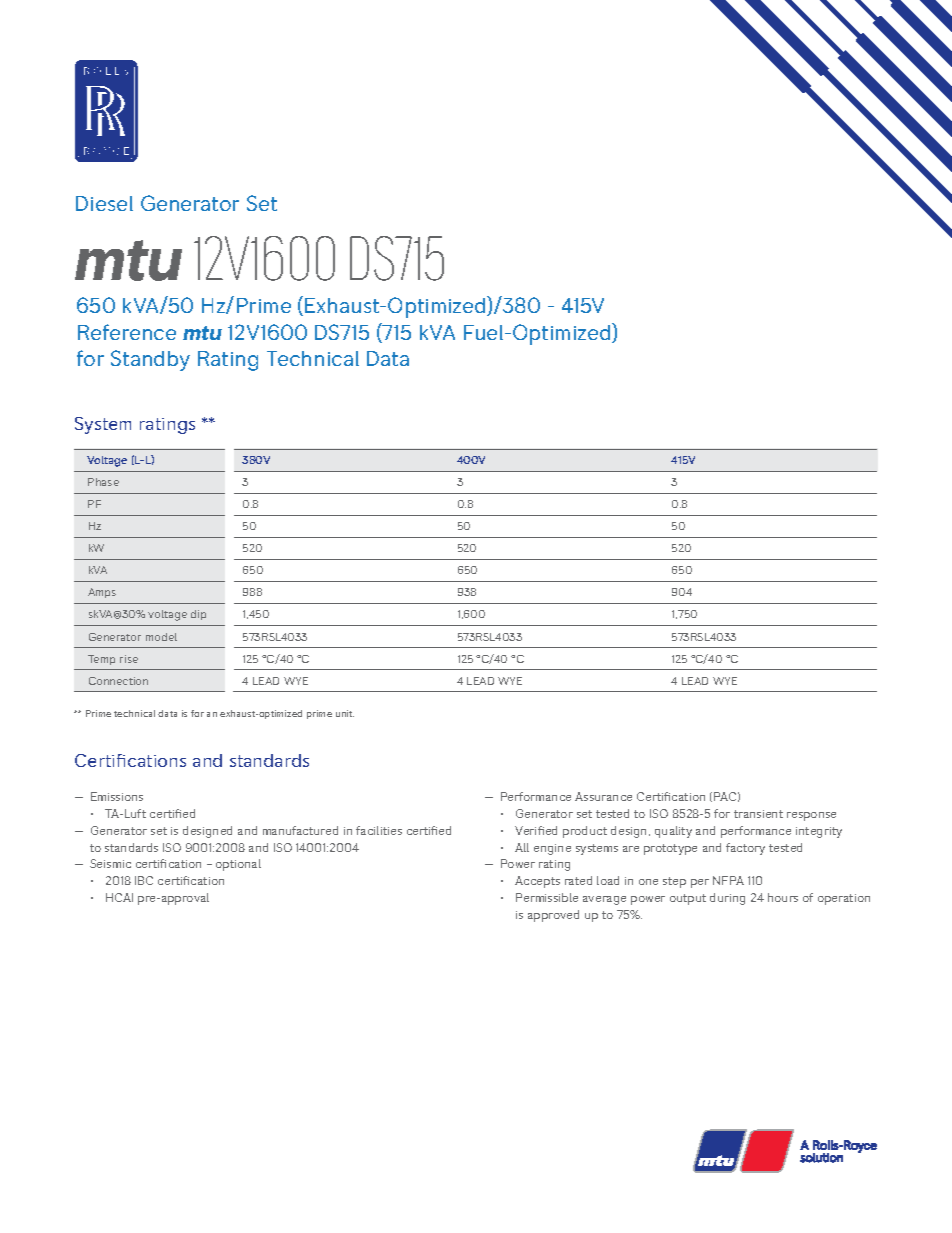 The height and width of the screenshot is (1233, 952). I want to click on Reference, so click(127, 332).
